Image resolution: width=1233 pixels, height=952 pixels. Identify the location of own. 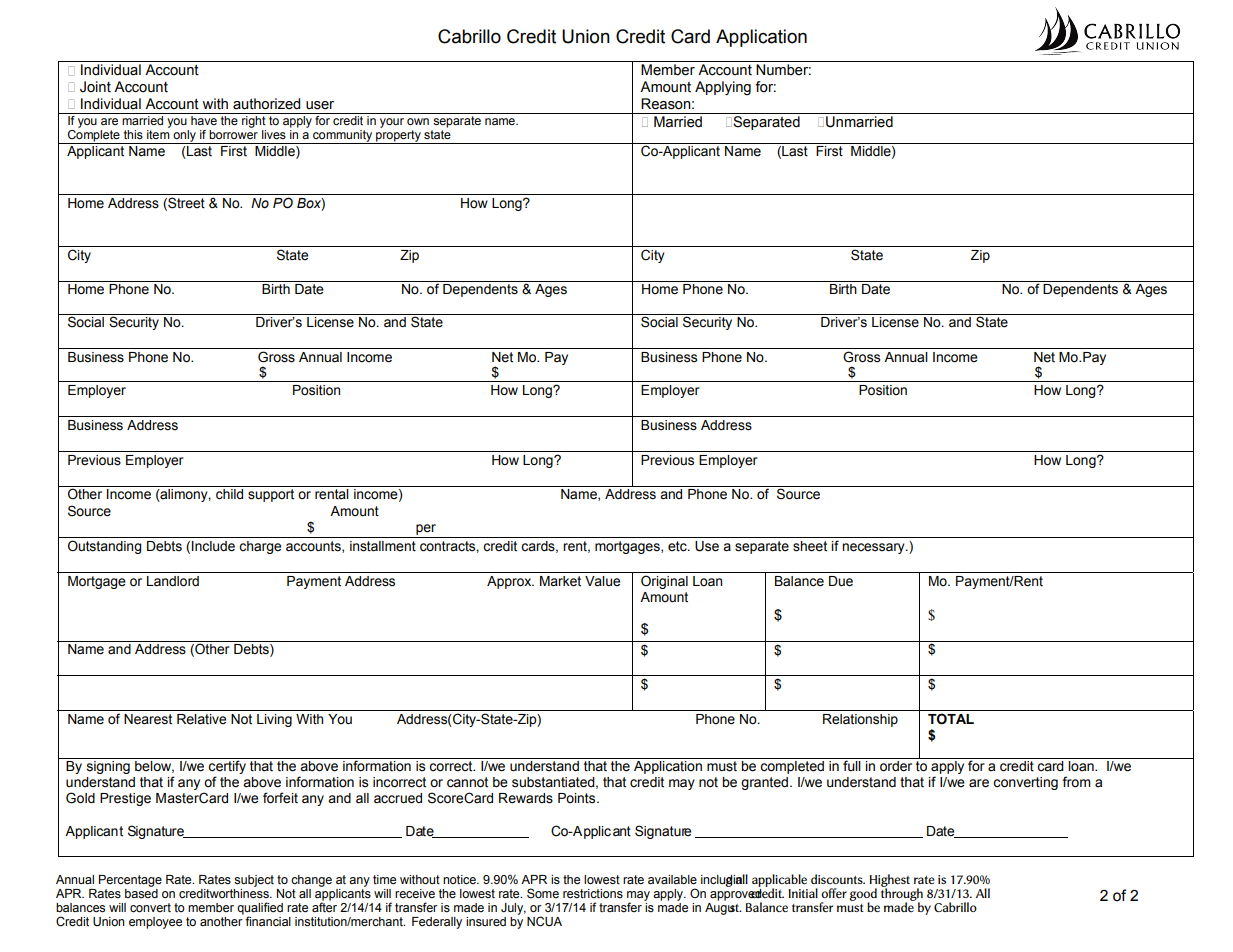
(418, 121).
